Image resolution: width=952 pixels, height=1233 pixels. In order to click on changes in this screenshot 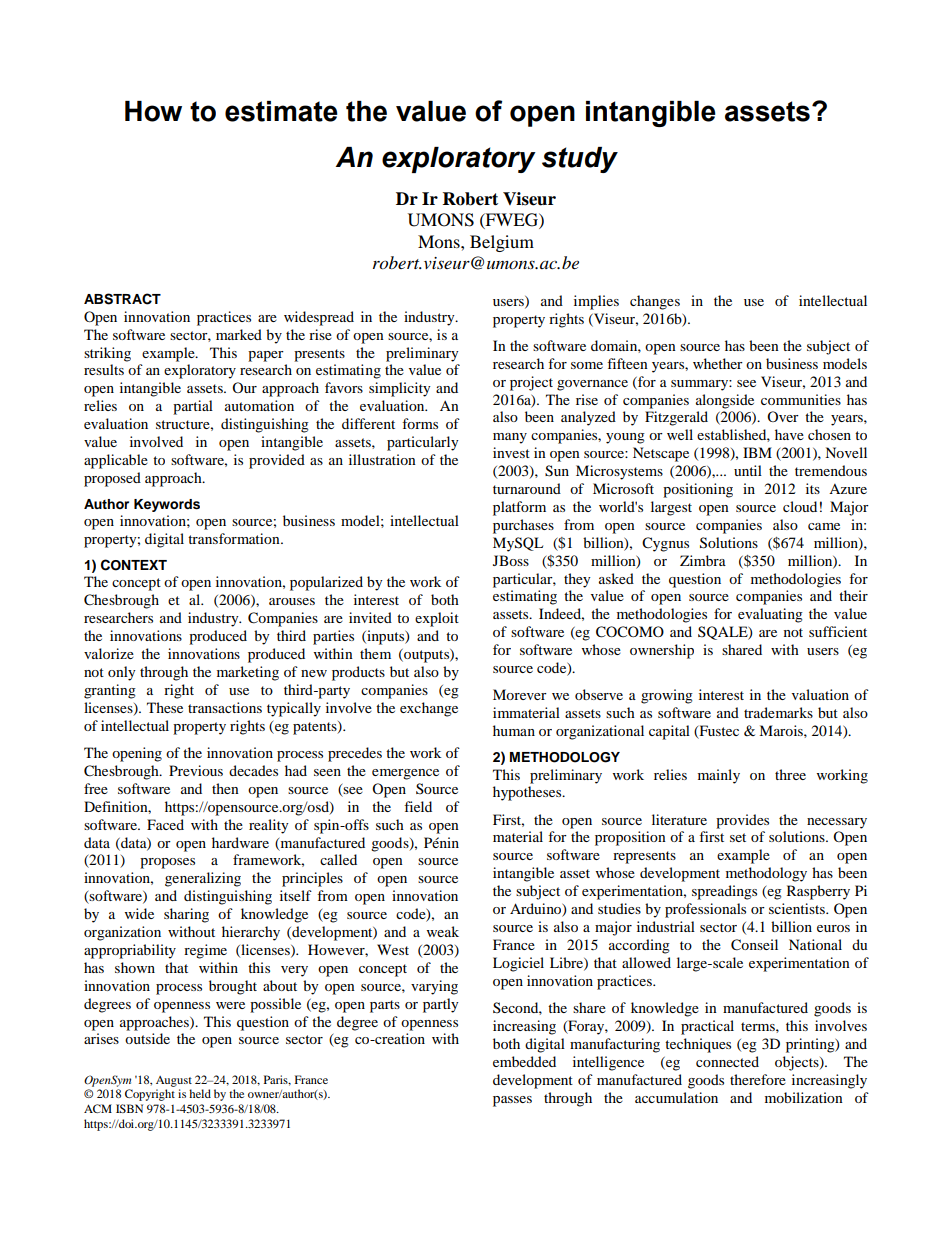, I will do `click(655, 302)`.
